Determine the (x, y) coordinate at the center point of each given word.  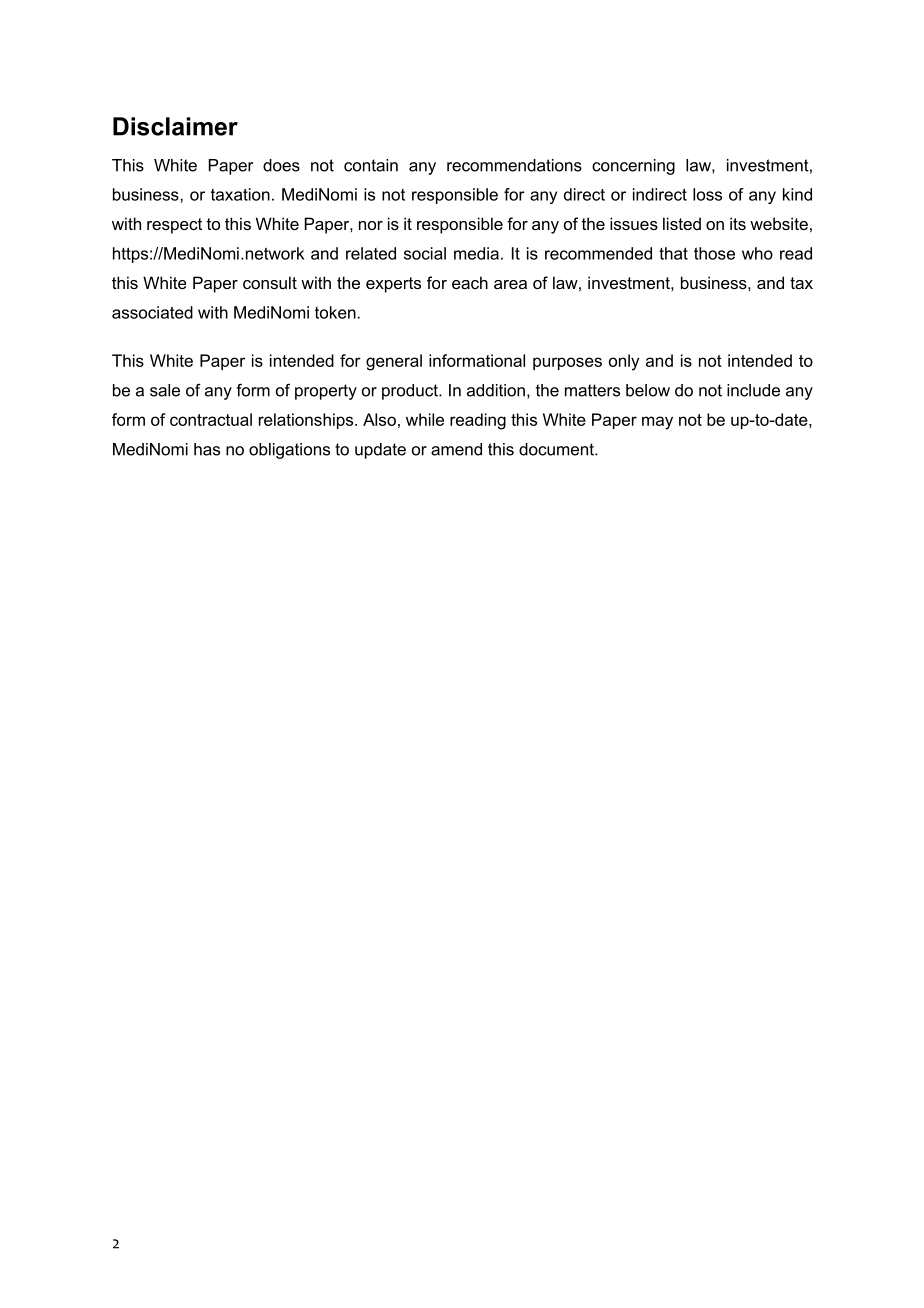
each (470, 282)
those (714, 253)
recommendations (514, 165)
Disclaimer (175, 126)
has (207, 449)
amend (456, 449)
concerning (633, 167)
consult (270, 282)
